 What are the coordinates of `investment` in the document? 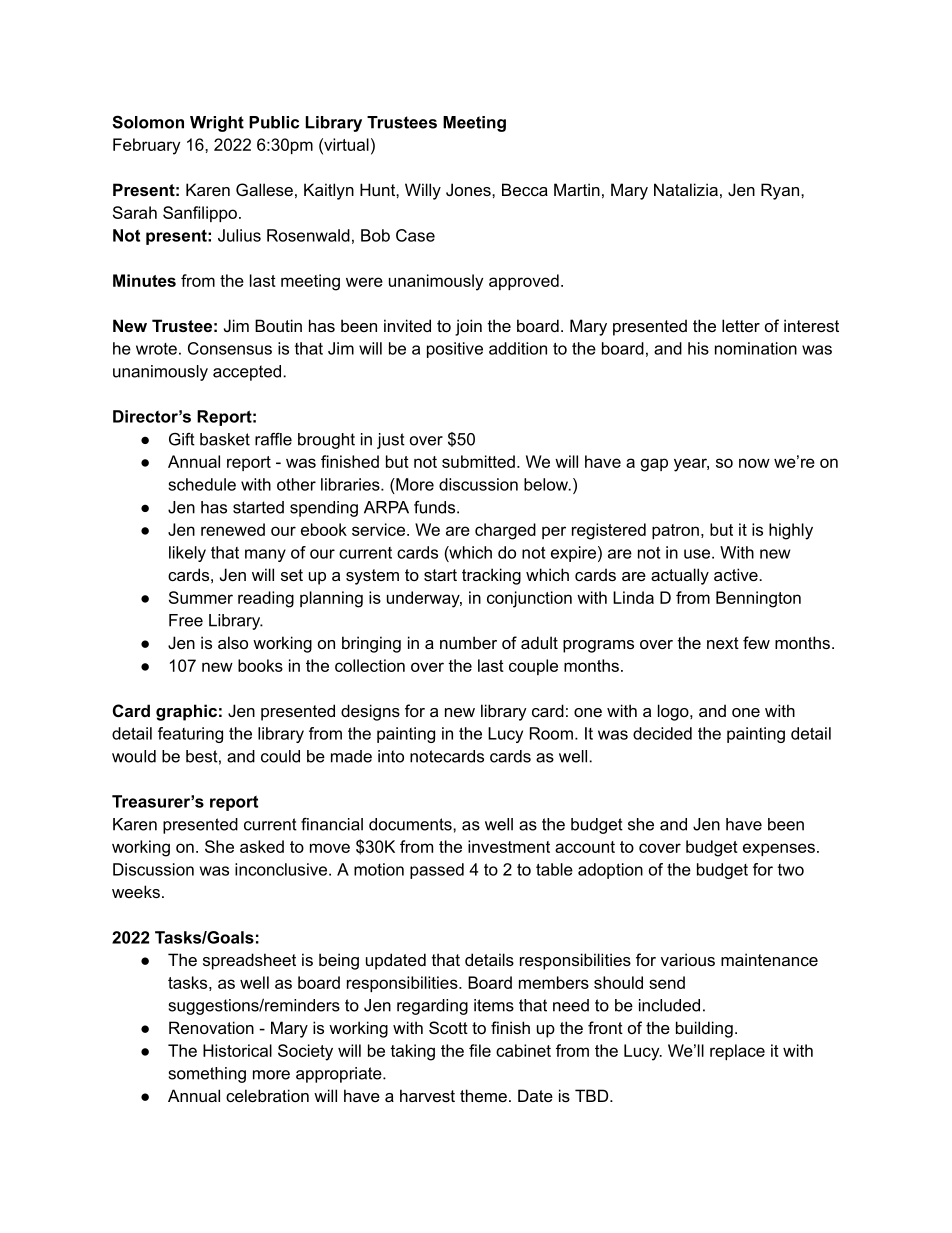 It's located at (509, 846).
